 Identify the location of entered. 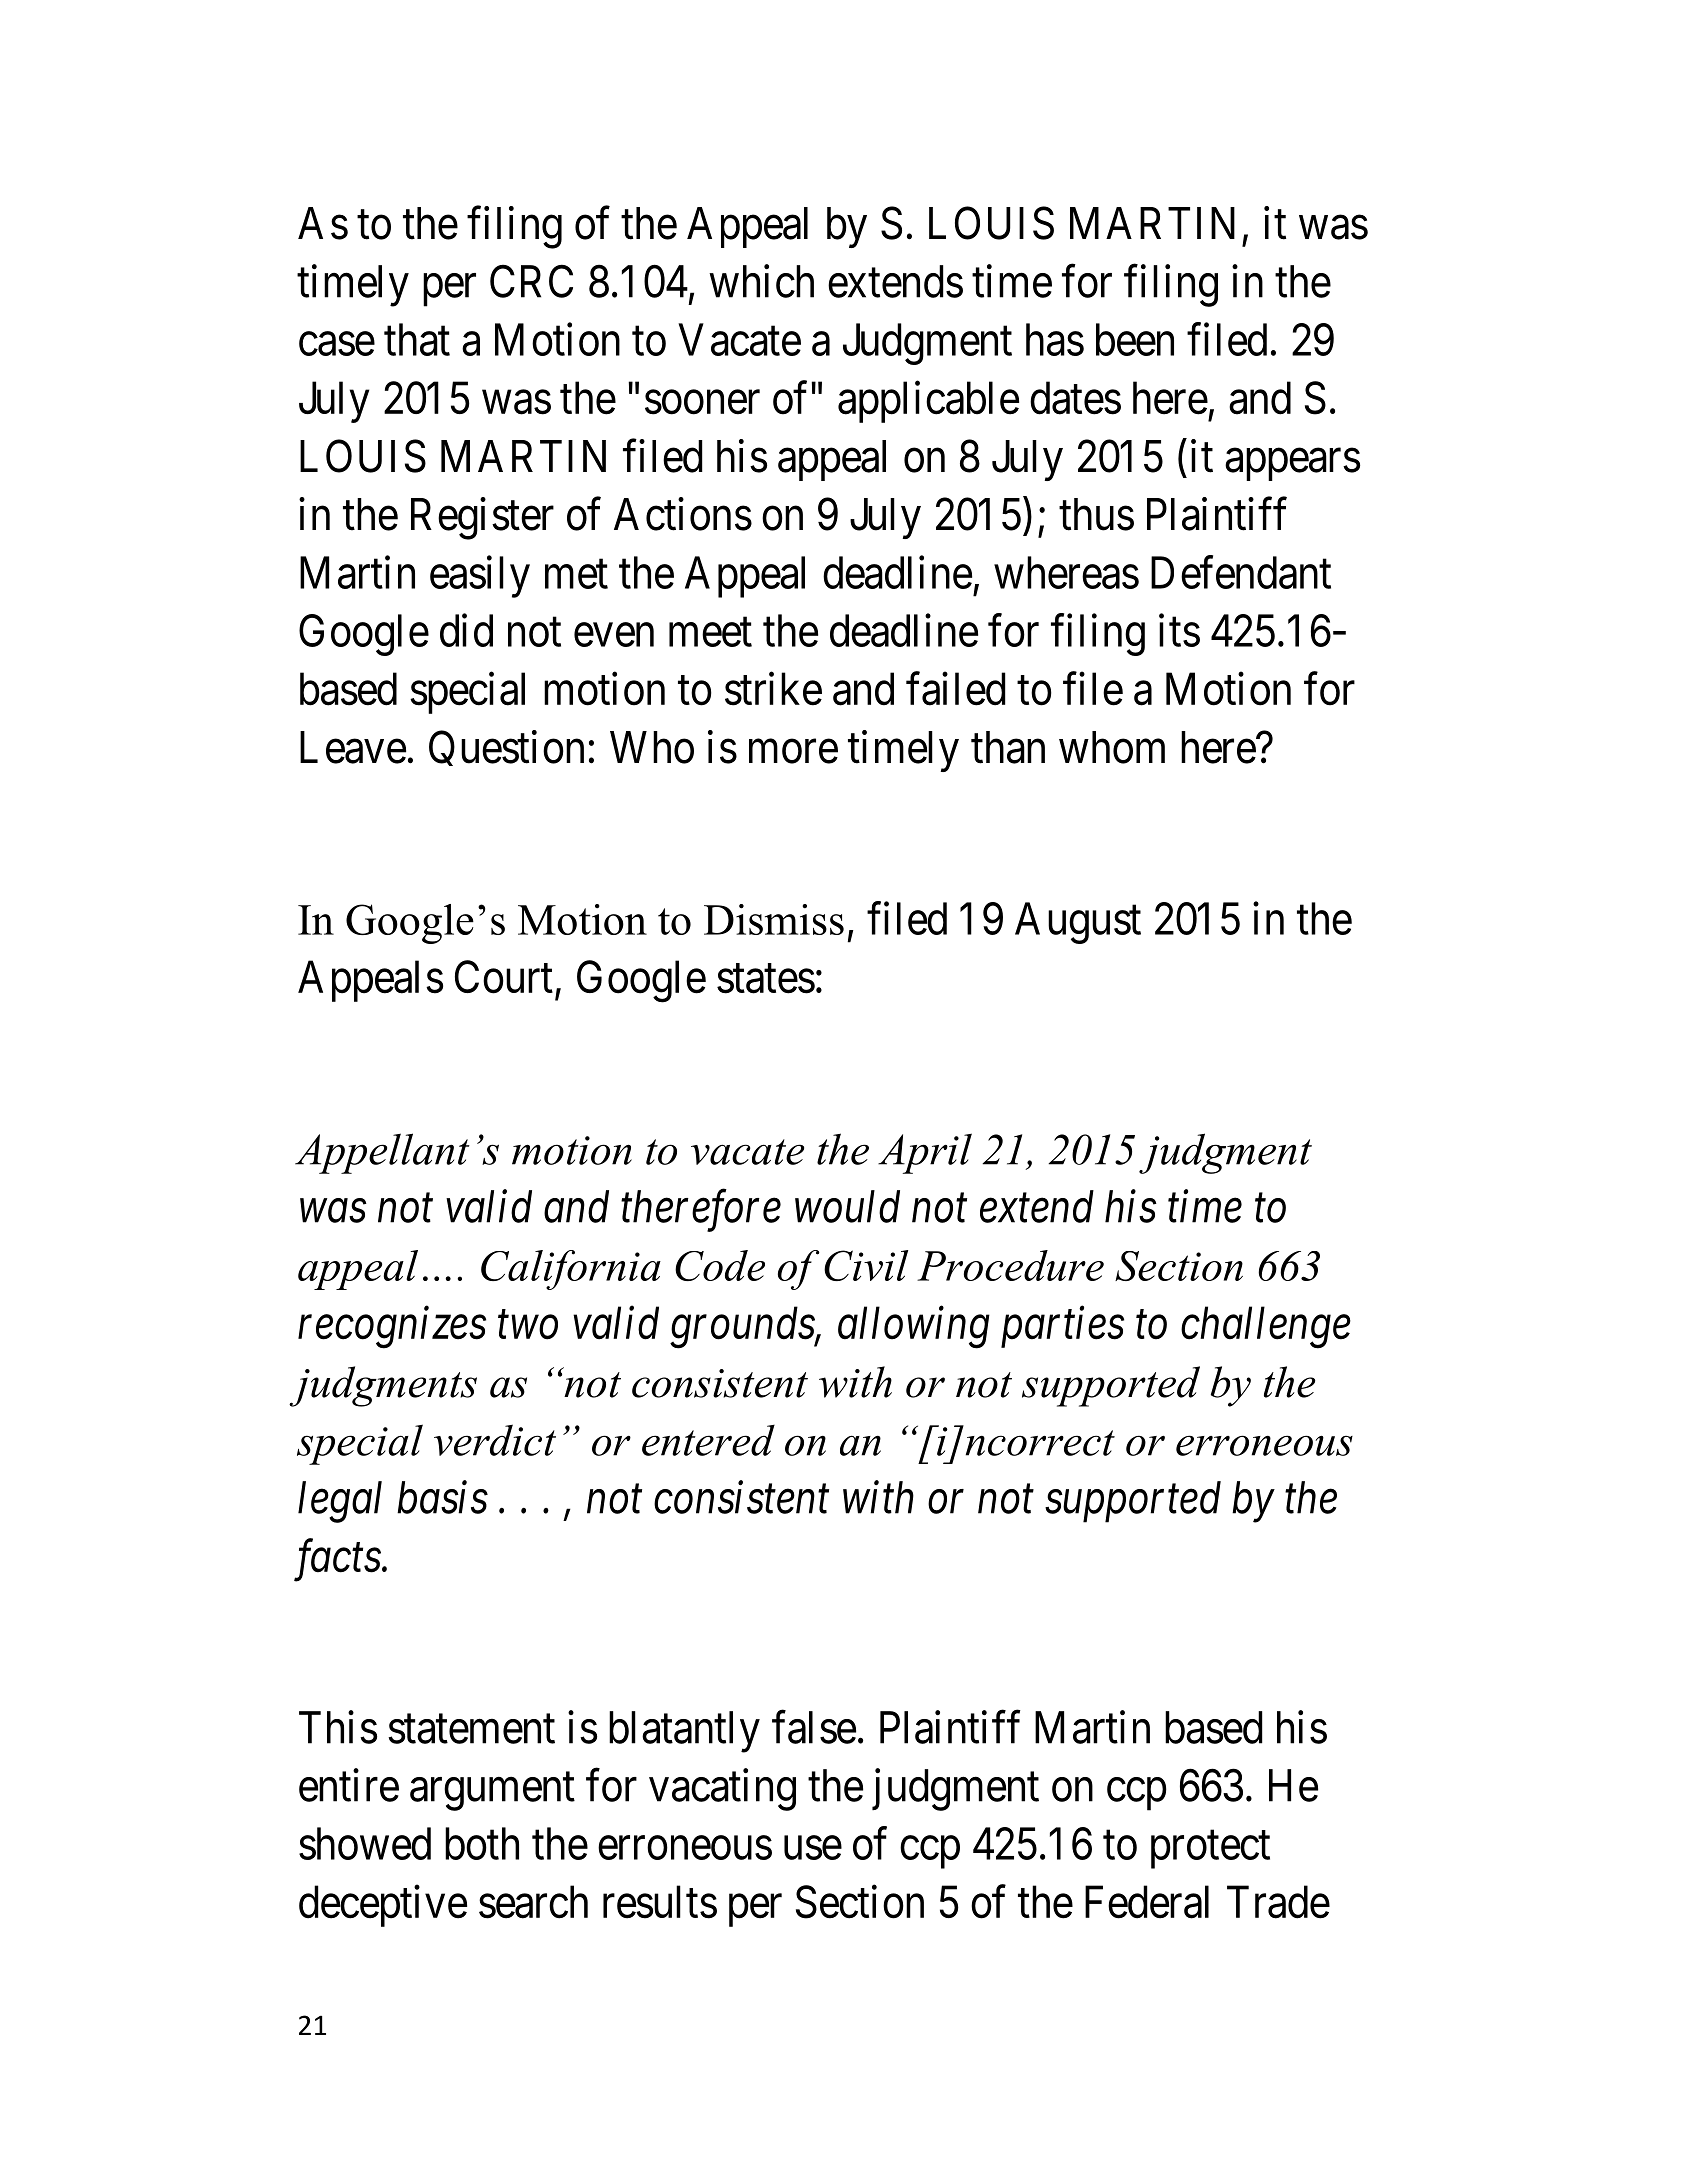
(708, 1440).
